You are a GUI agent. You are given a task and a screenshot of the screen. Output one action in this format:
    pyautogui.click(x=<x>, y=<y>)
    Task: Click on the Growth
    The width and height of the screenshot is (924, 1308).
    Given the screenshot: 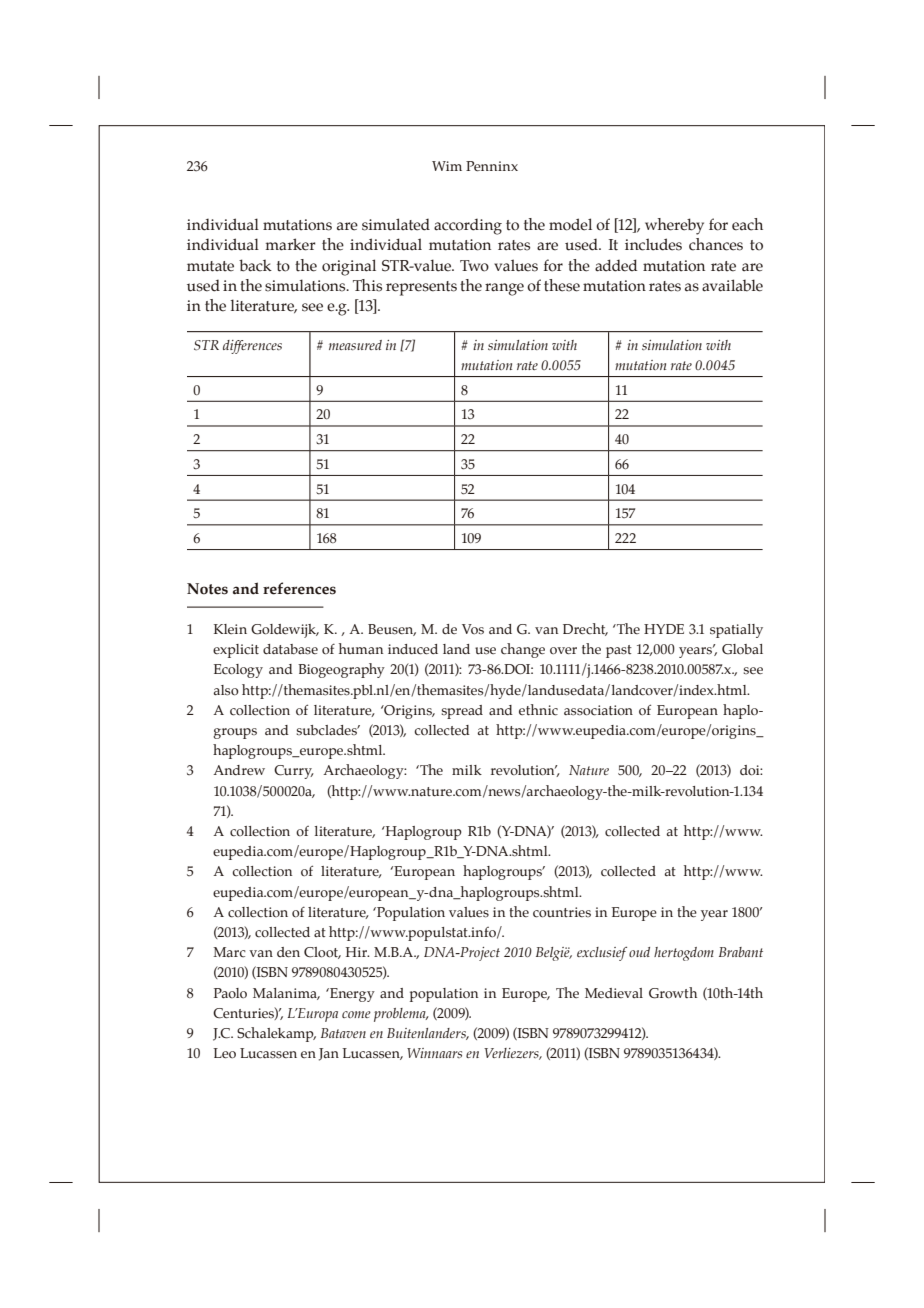 What is the action you would take?
    pyautogui.click(x=673, y=993)
